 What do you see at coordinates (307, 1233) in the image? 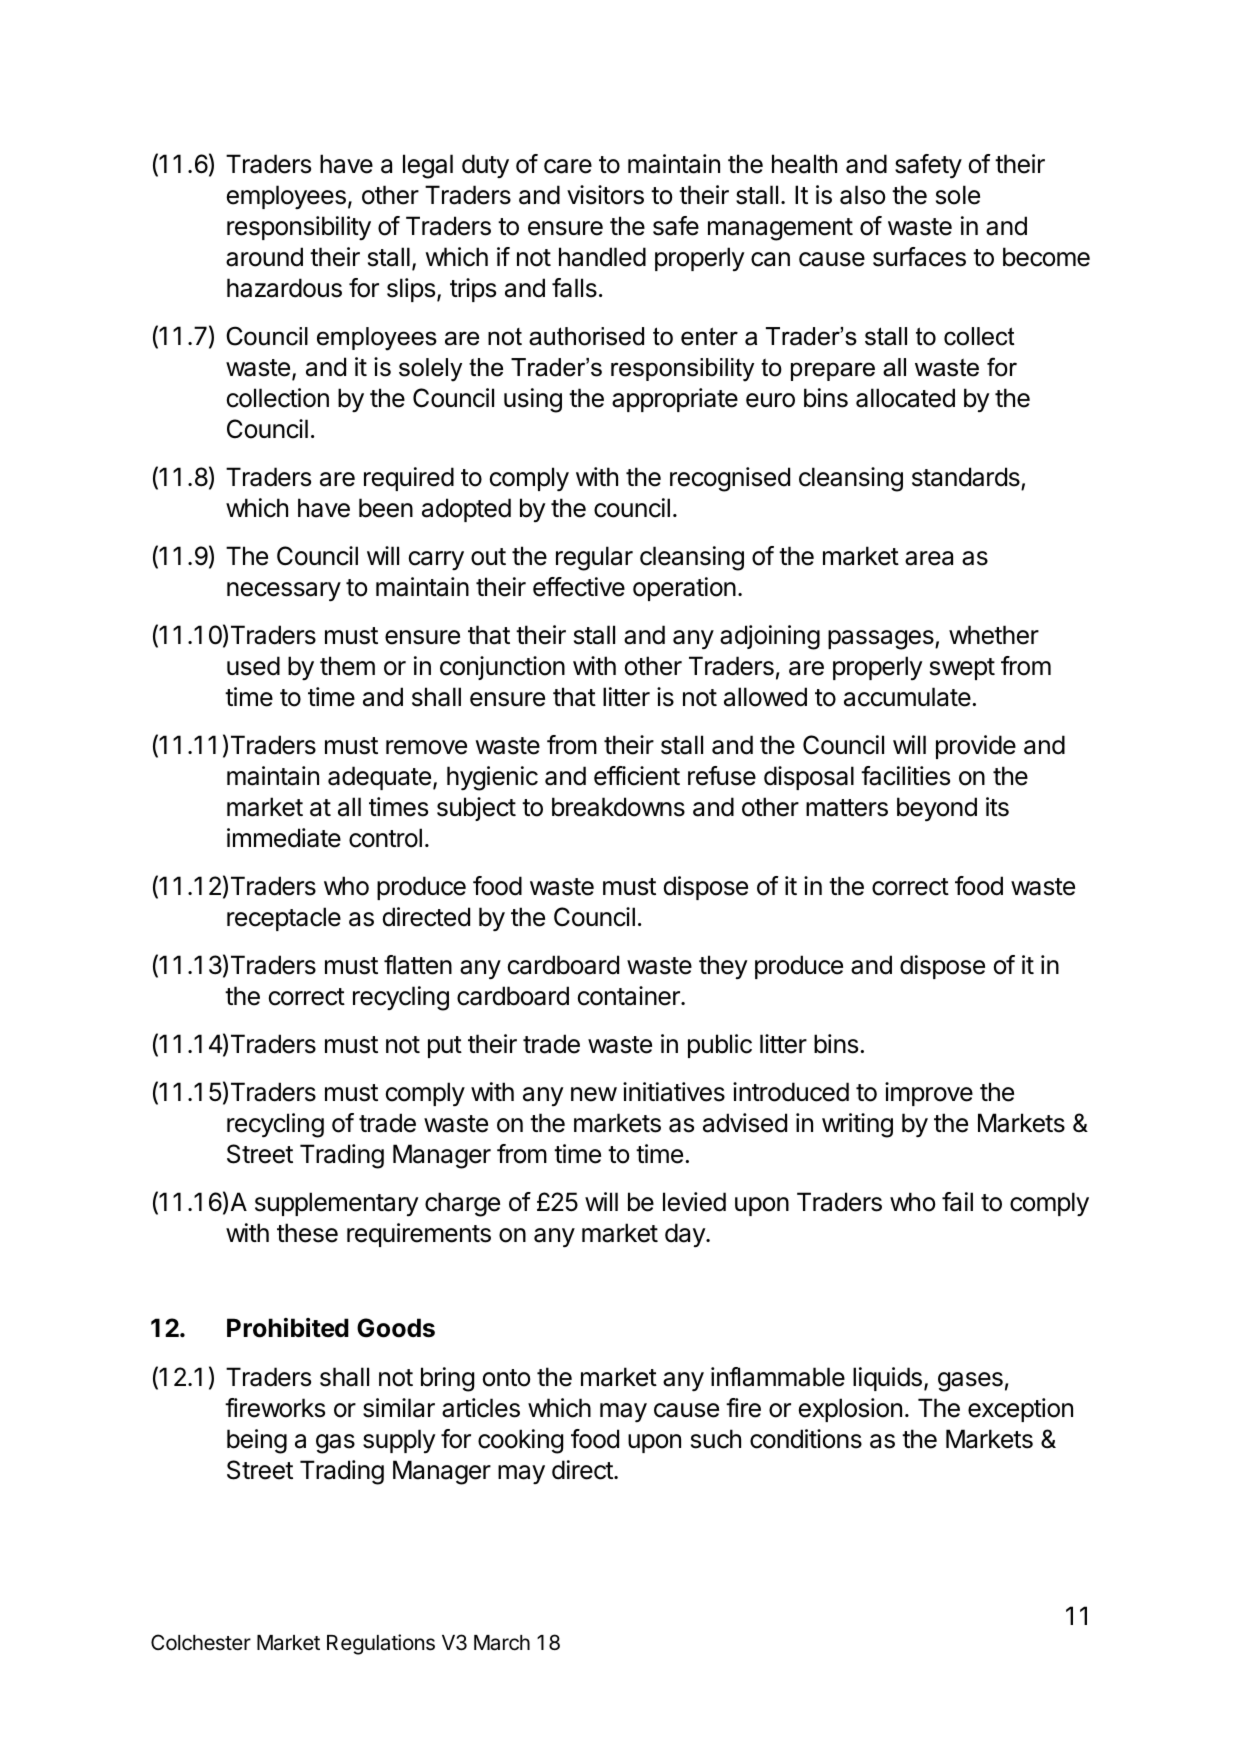
I see `these` at bounding box center [307, 1233].
